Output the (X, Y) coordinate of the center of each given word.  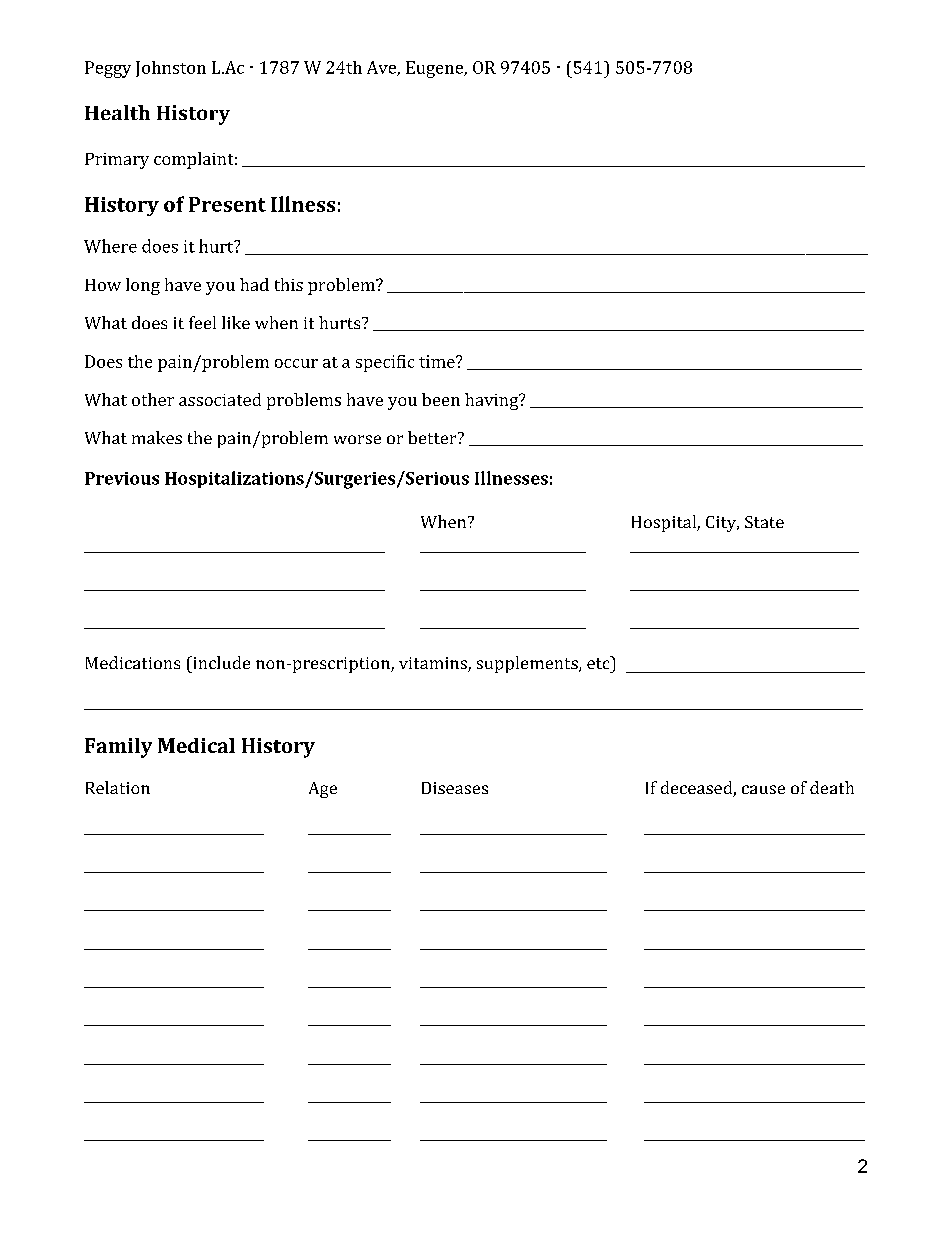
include (220, 662)
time (438, 361)
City (722, 524)
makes (157, 437)
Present (227, 204)
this (289, 284)
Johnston (171, 69)
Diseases (455, 788)
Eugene (436, 69)
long (143, 286)
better (433, 437)
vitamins (434, 664)
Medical (196, 745)
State (764, 522)
